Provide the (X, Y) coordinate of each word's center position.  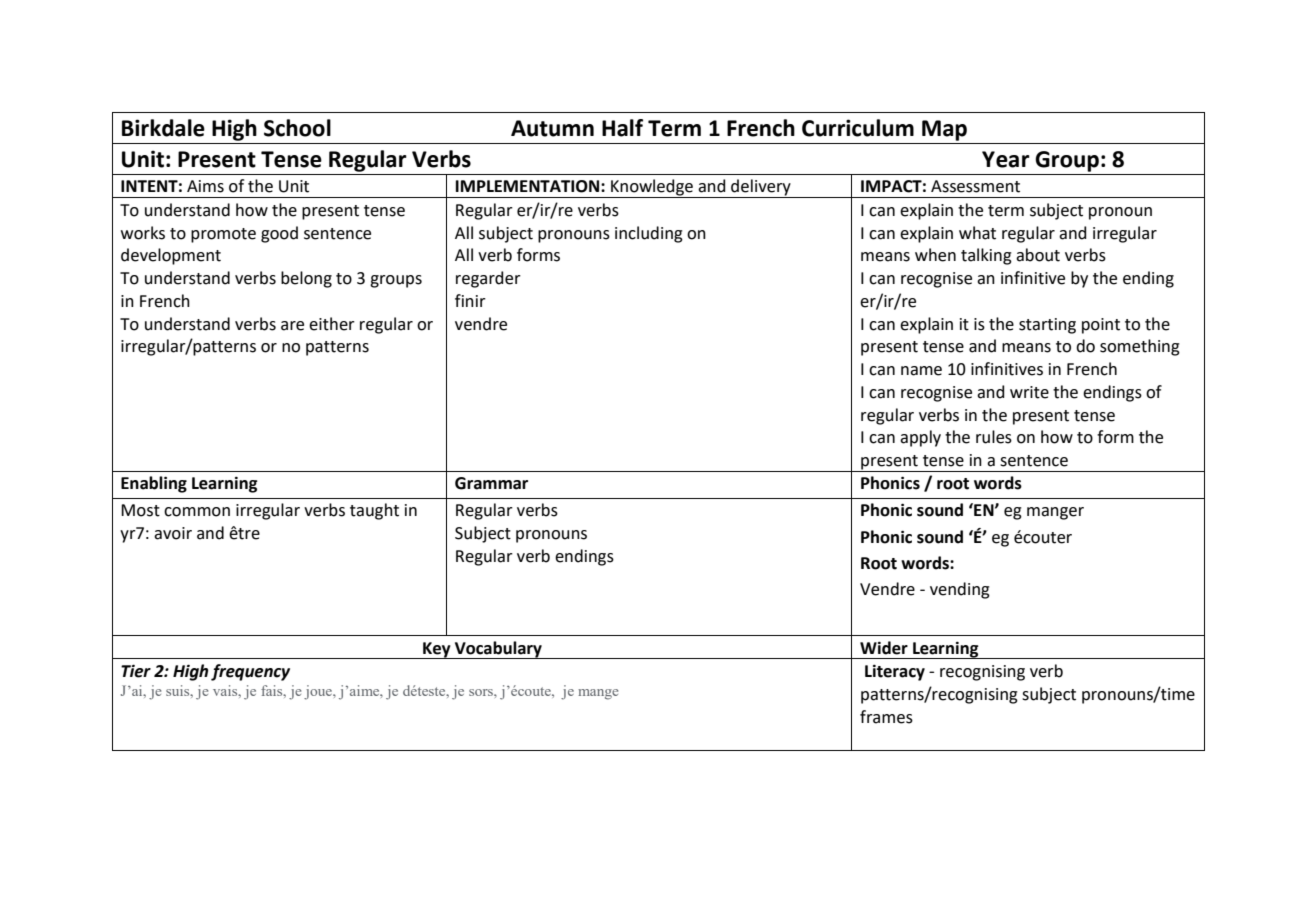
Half (622, 128)
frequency (250, 672)
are (292, 326)
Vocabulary (498, 650)
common (197, 512)
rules (994, 437)
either (332, 324)
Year (1006, 159)
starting (1047, 326)
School (297, 128)
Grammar (491, 483)
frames (886, 717)
